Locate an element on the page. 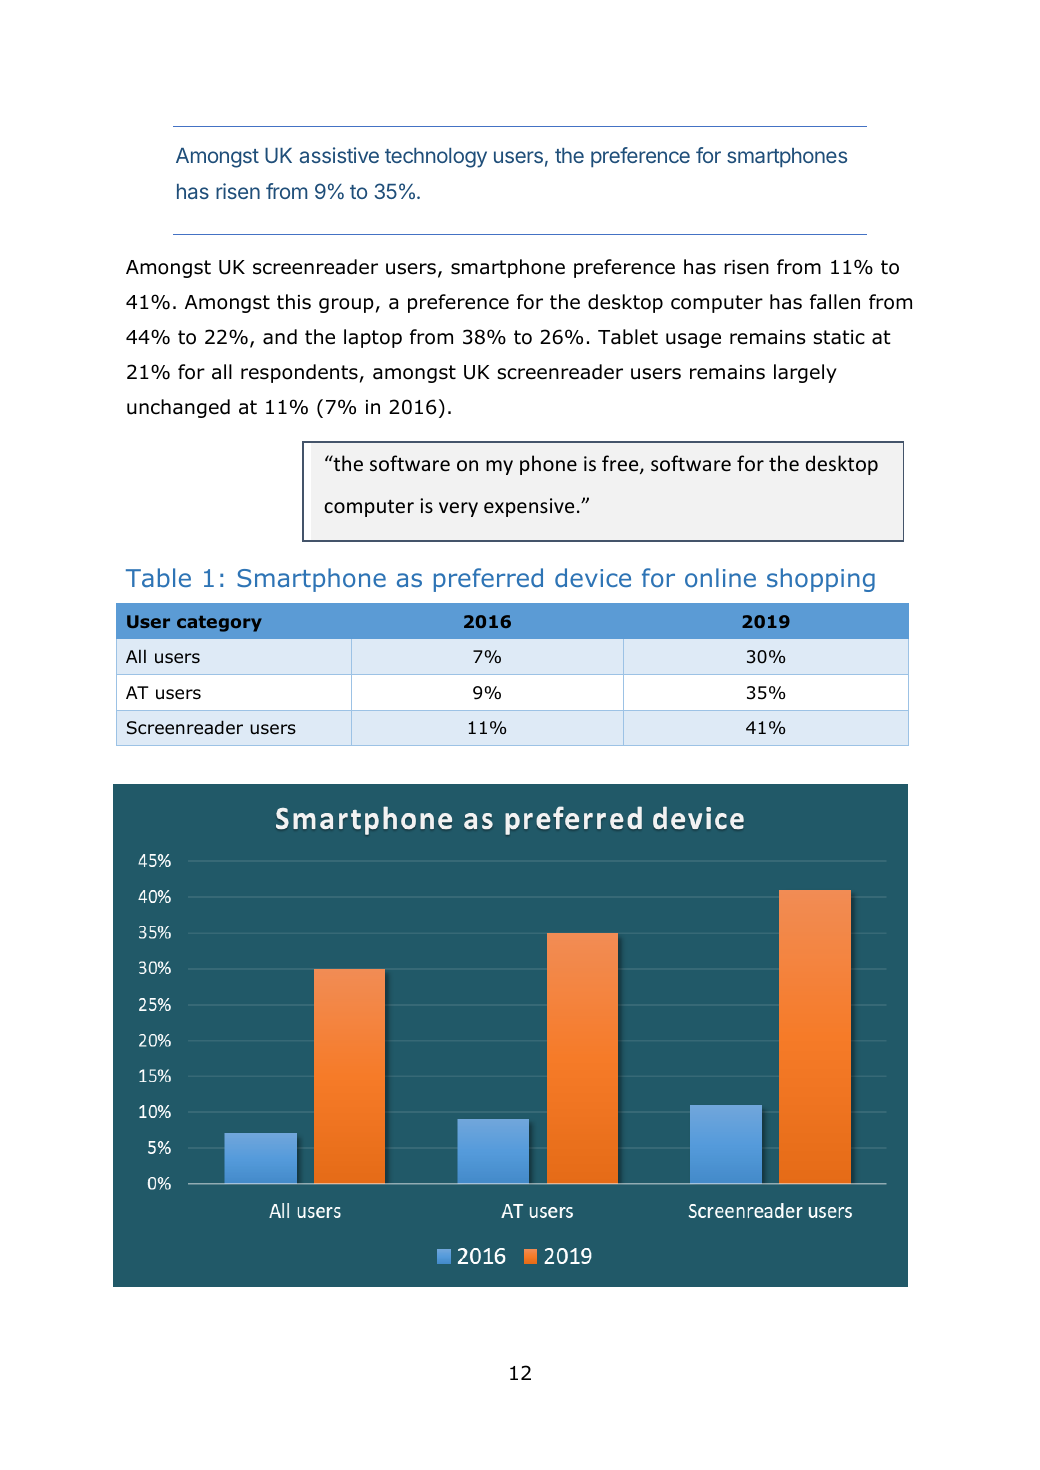 The width and height of the page is (1040, 1470). unchanged is located at coordinates (178, 408).
